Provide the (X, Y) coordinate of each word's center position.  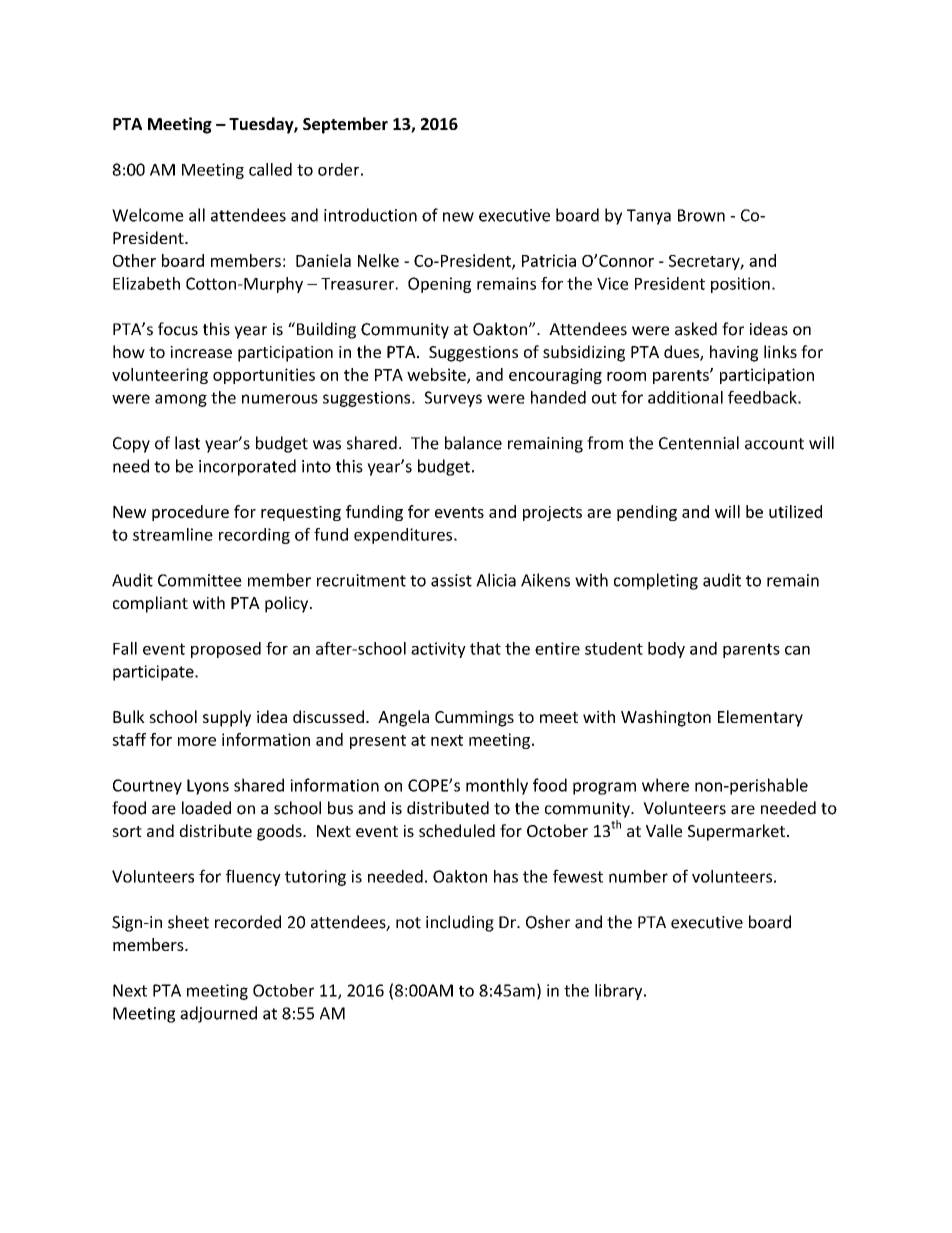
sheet (188, 922)
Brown (701, 215)
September (345, 125)
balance (473, 443)
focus (178, 329)
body (666, 650)
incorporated (247, 467)
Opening (439, 285)
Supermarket (736, 832)
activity (438, 650)
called (270, 169)
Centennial (699, 443)
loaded (206, 808)
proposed (226, 650)
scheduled (457, 830)
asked (696, 329)
